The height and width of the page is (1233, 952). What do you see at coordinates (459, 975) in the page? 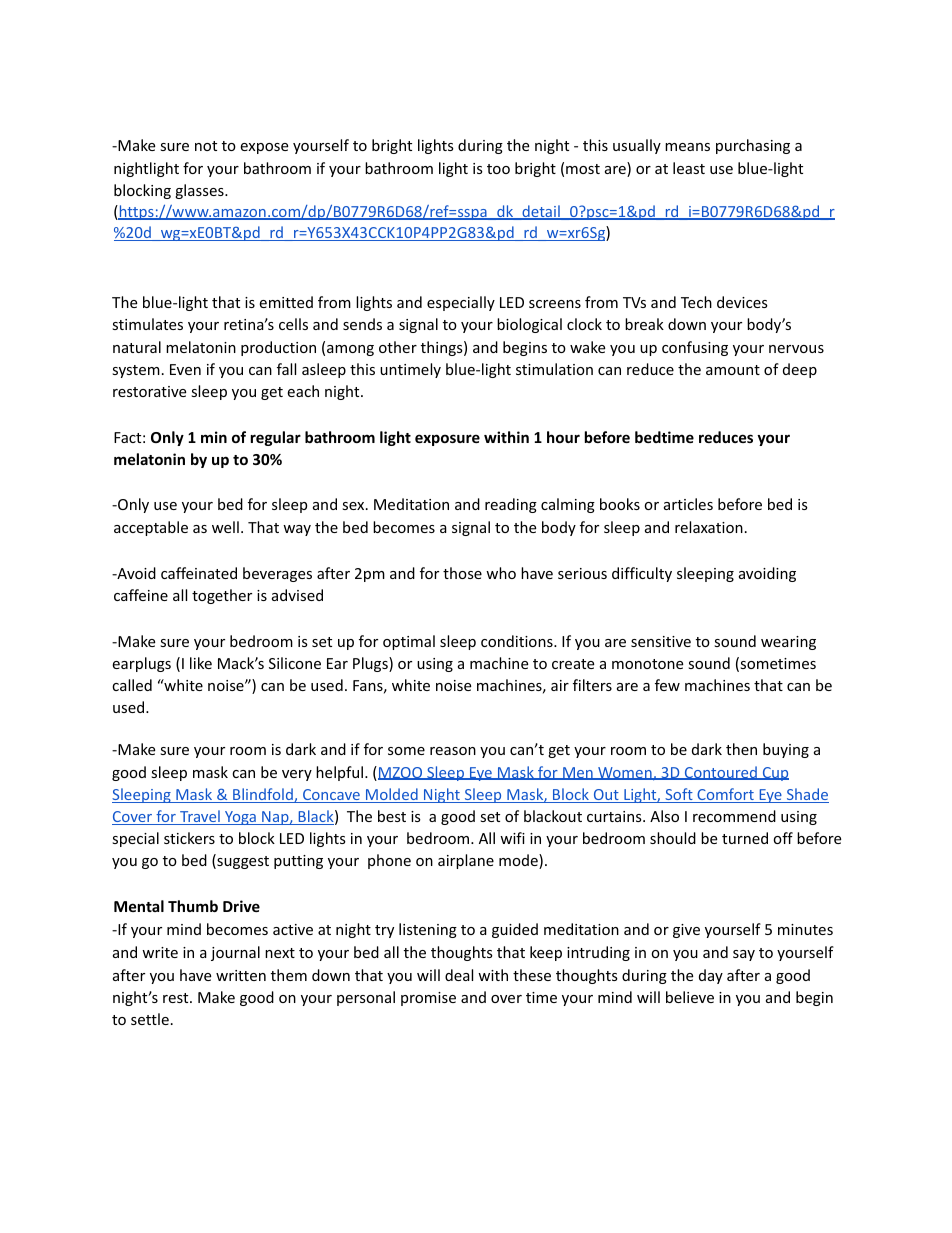
I see `deal` at bounding box center [459, 975].
